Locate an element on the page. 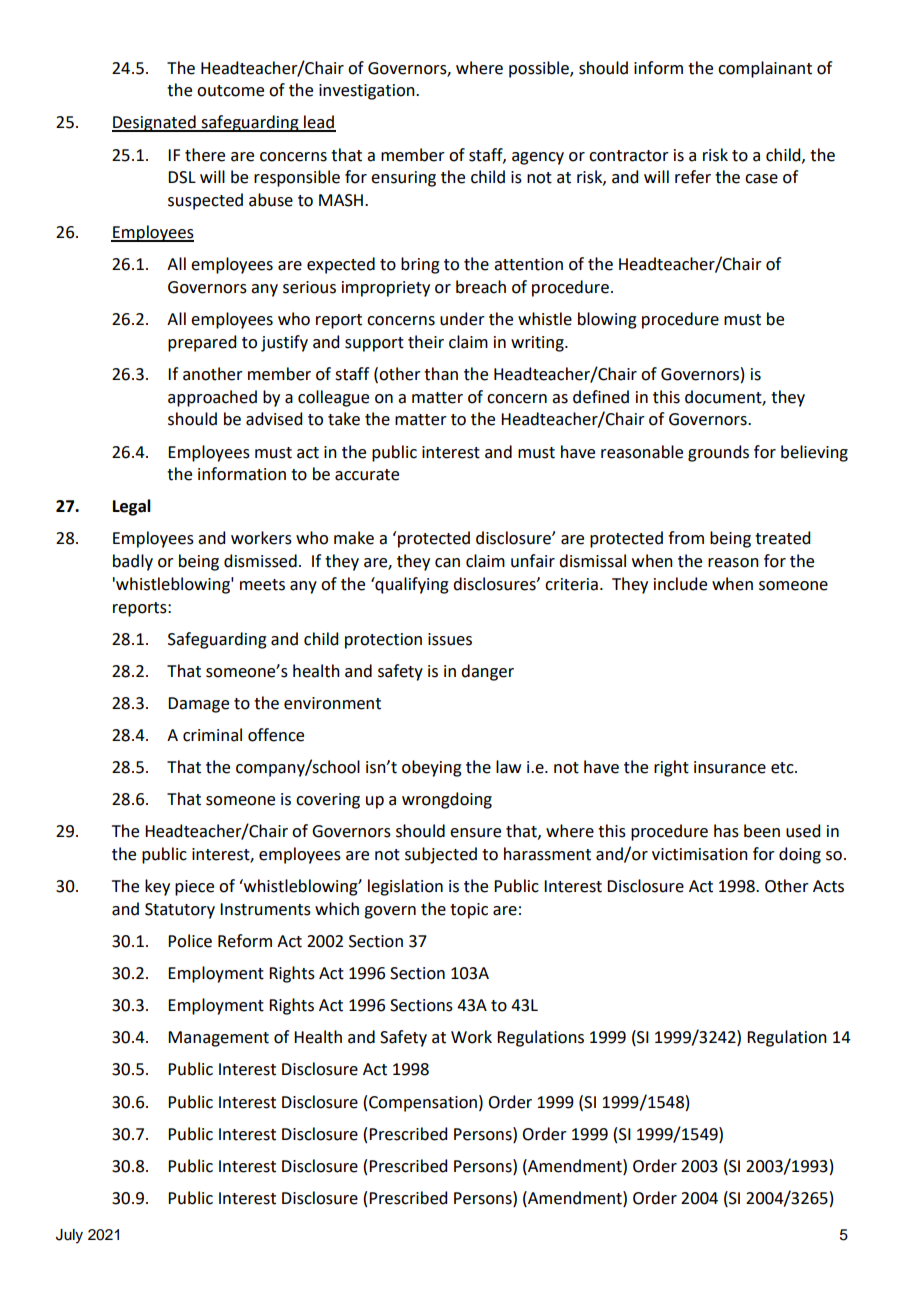  has is located at coordinates (726, 831).
